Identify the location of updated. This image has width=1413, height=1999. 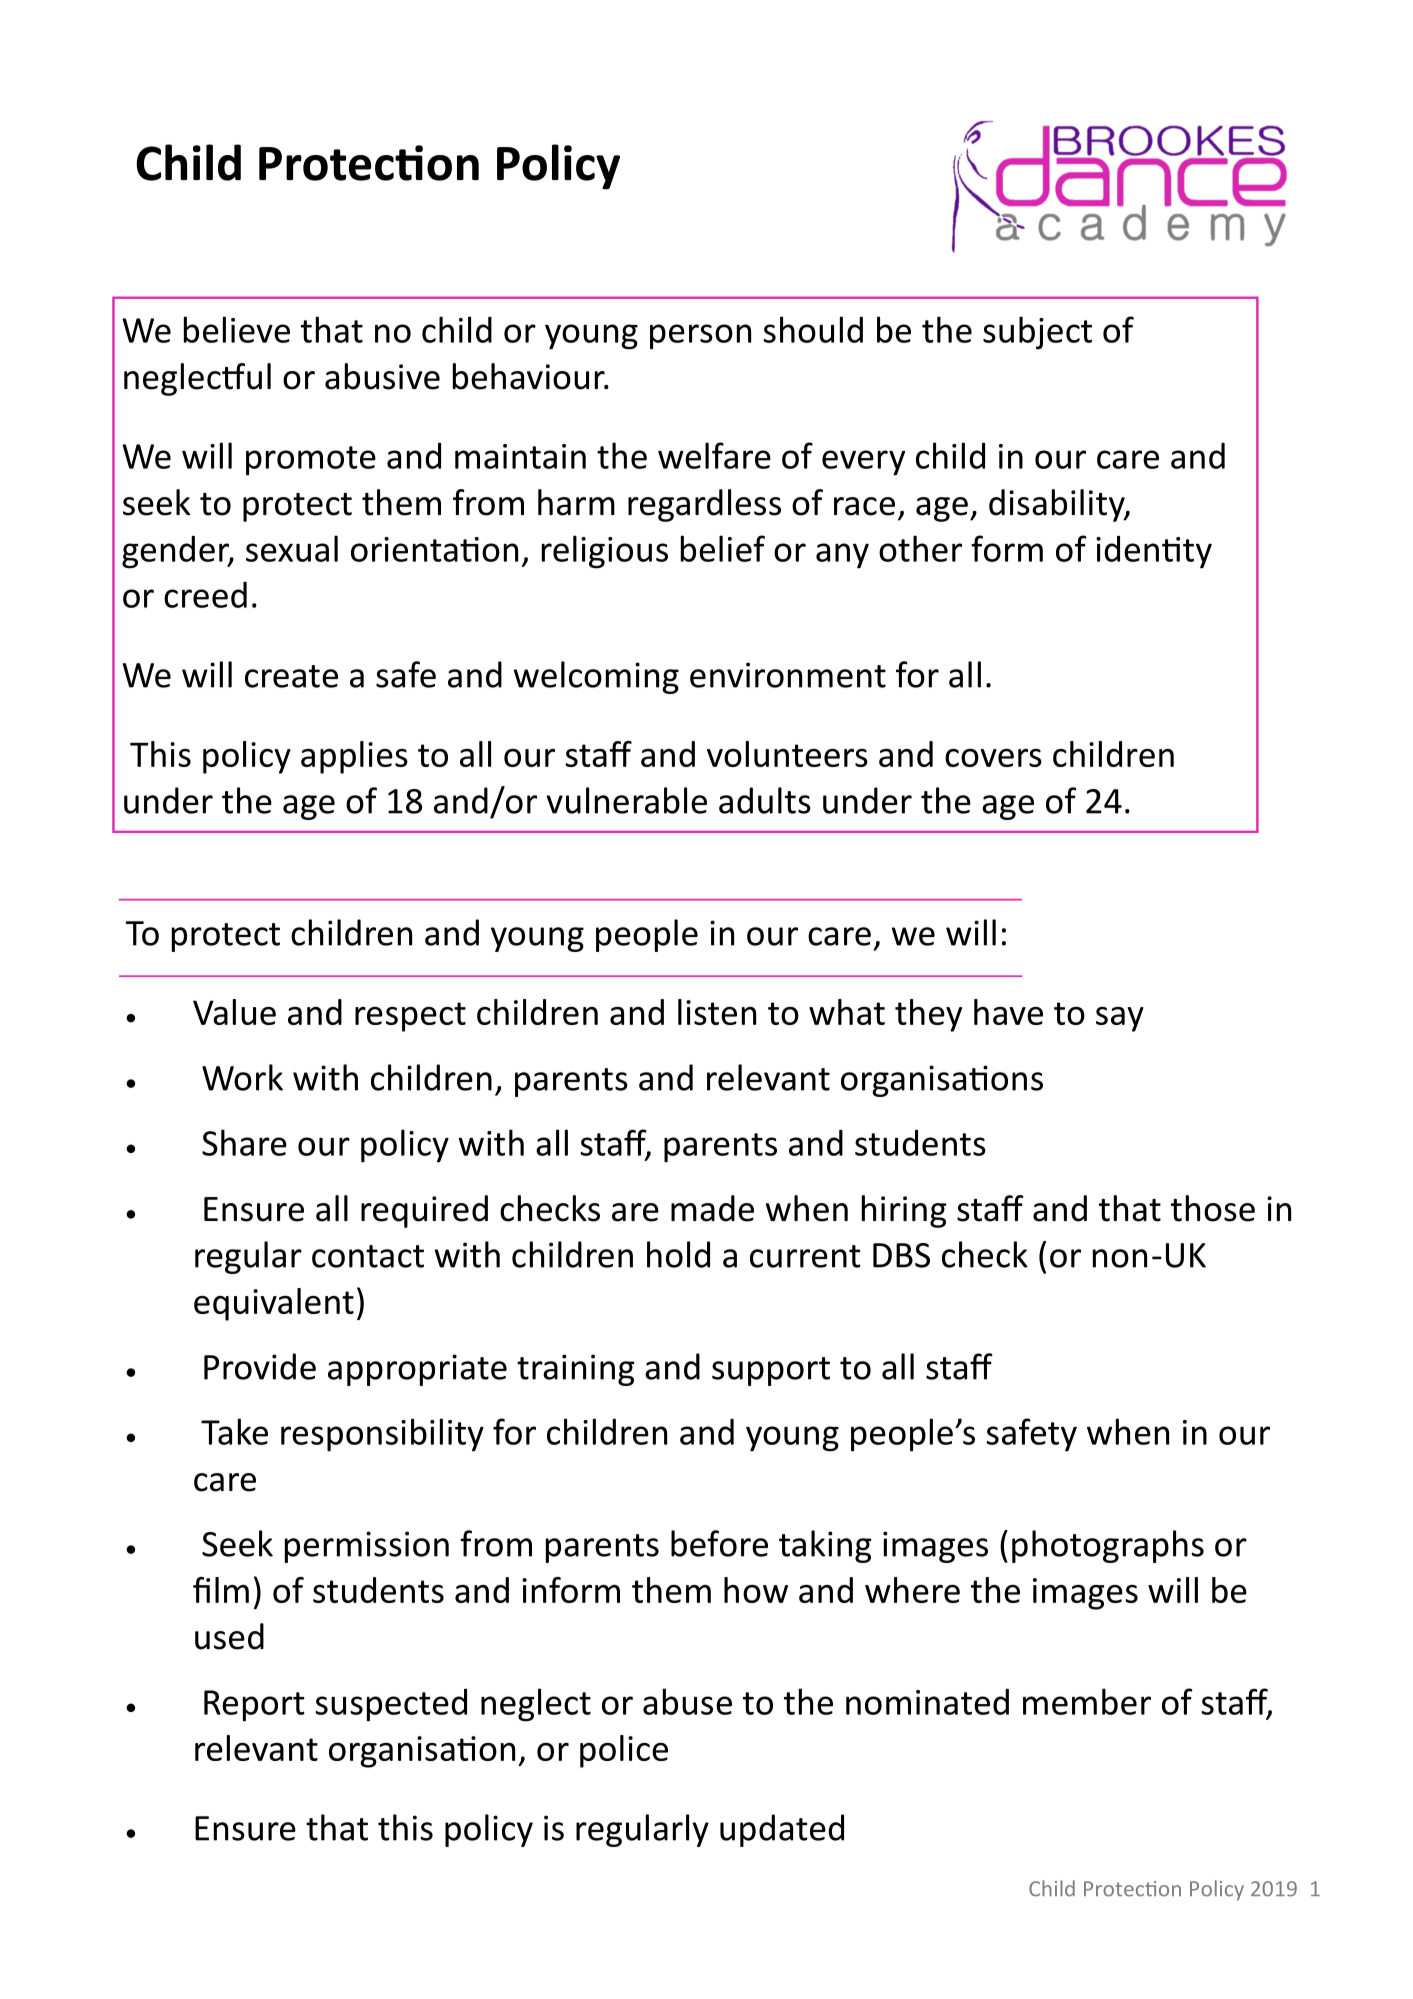
(782, 1830).
